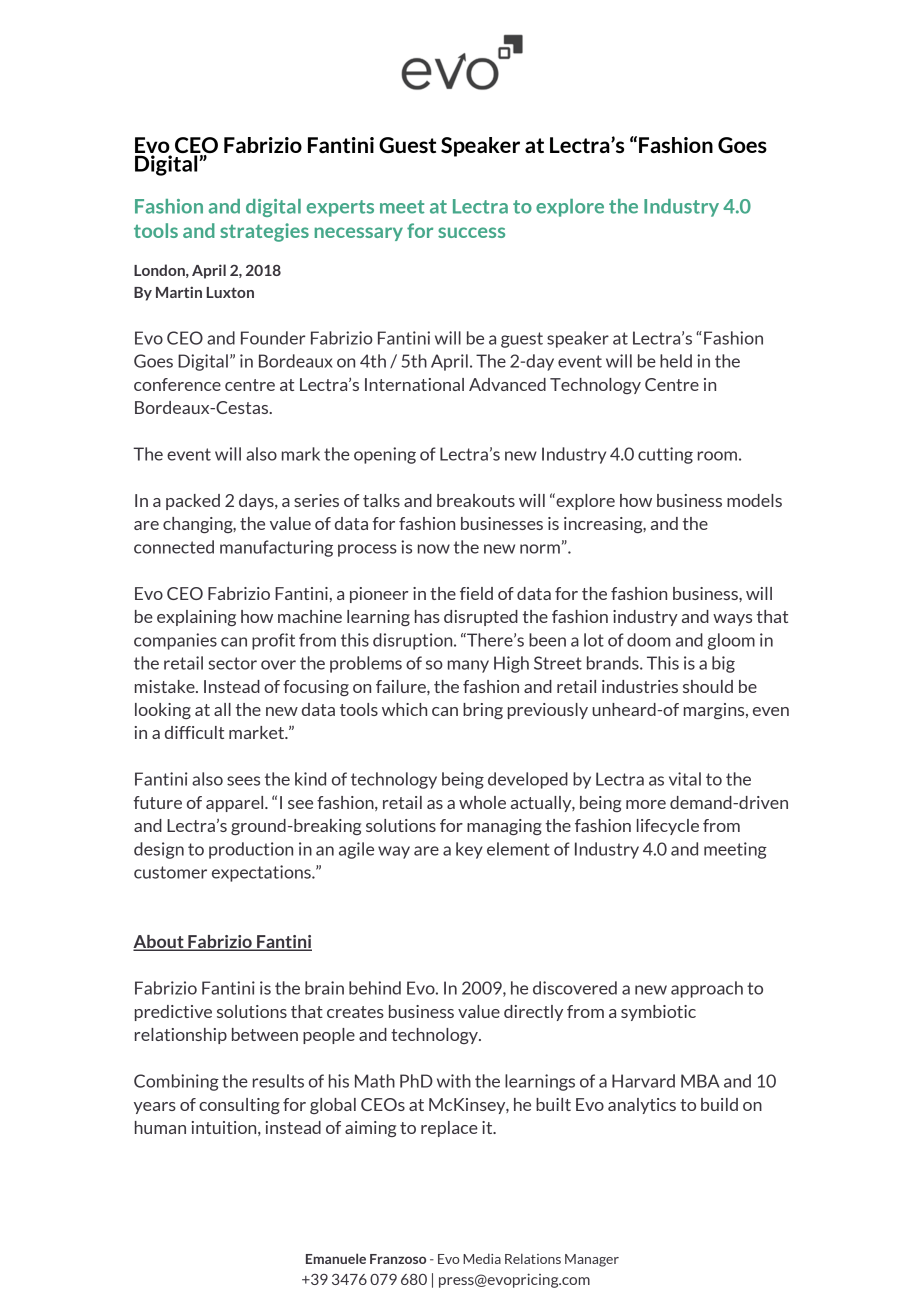 The width and height of the document is (924, 1308). Describe the element at coordinates (471, 232) in the document. I see `success` at that location.
